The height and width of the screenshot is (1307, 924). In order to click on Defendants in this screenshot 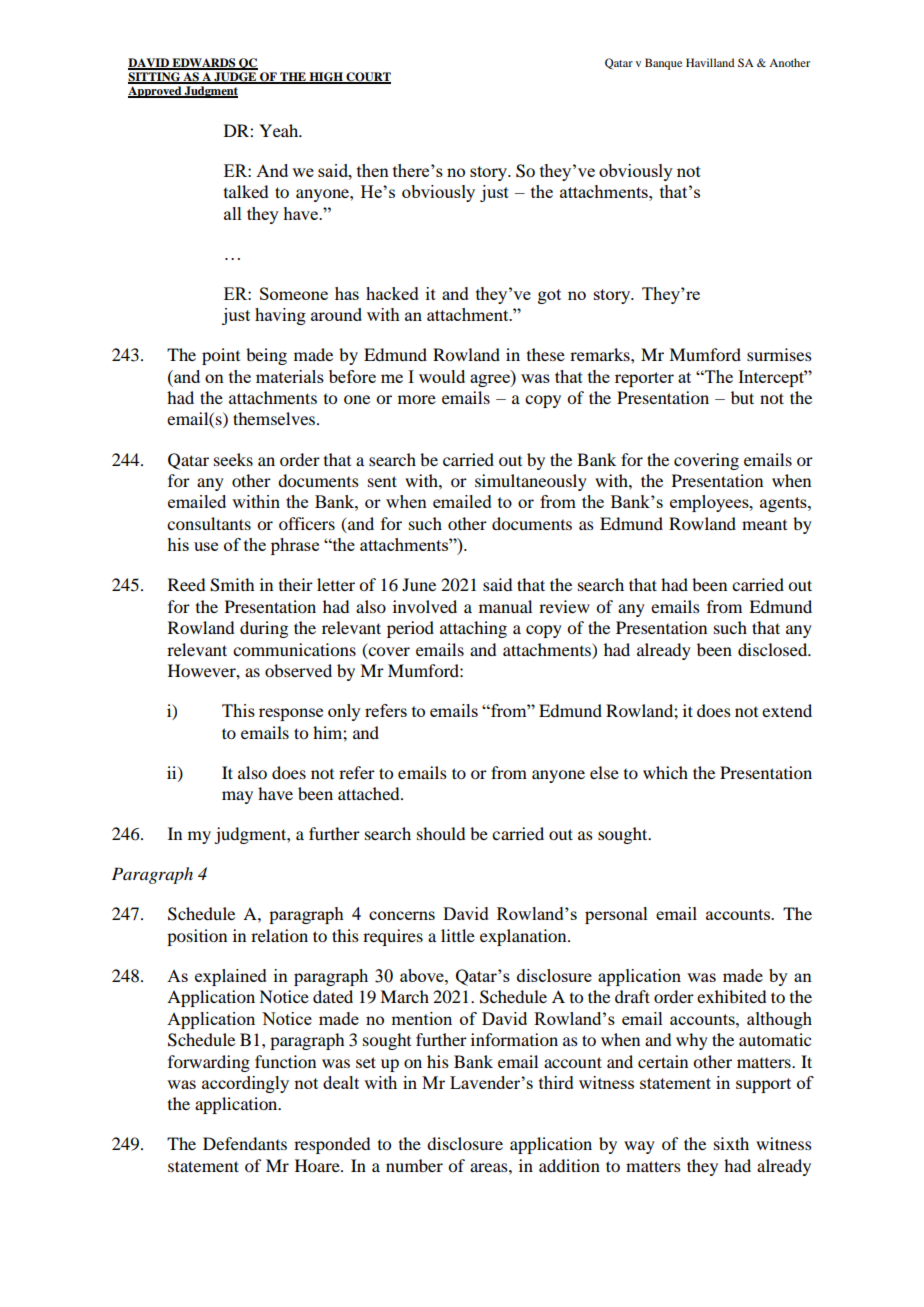, I will do `click(245, 1143)`.
